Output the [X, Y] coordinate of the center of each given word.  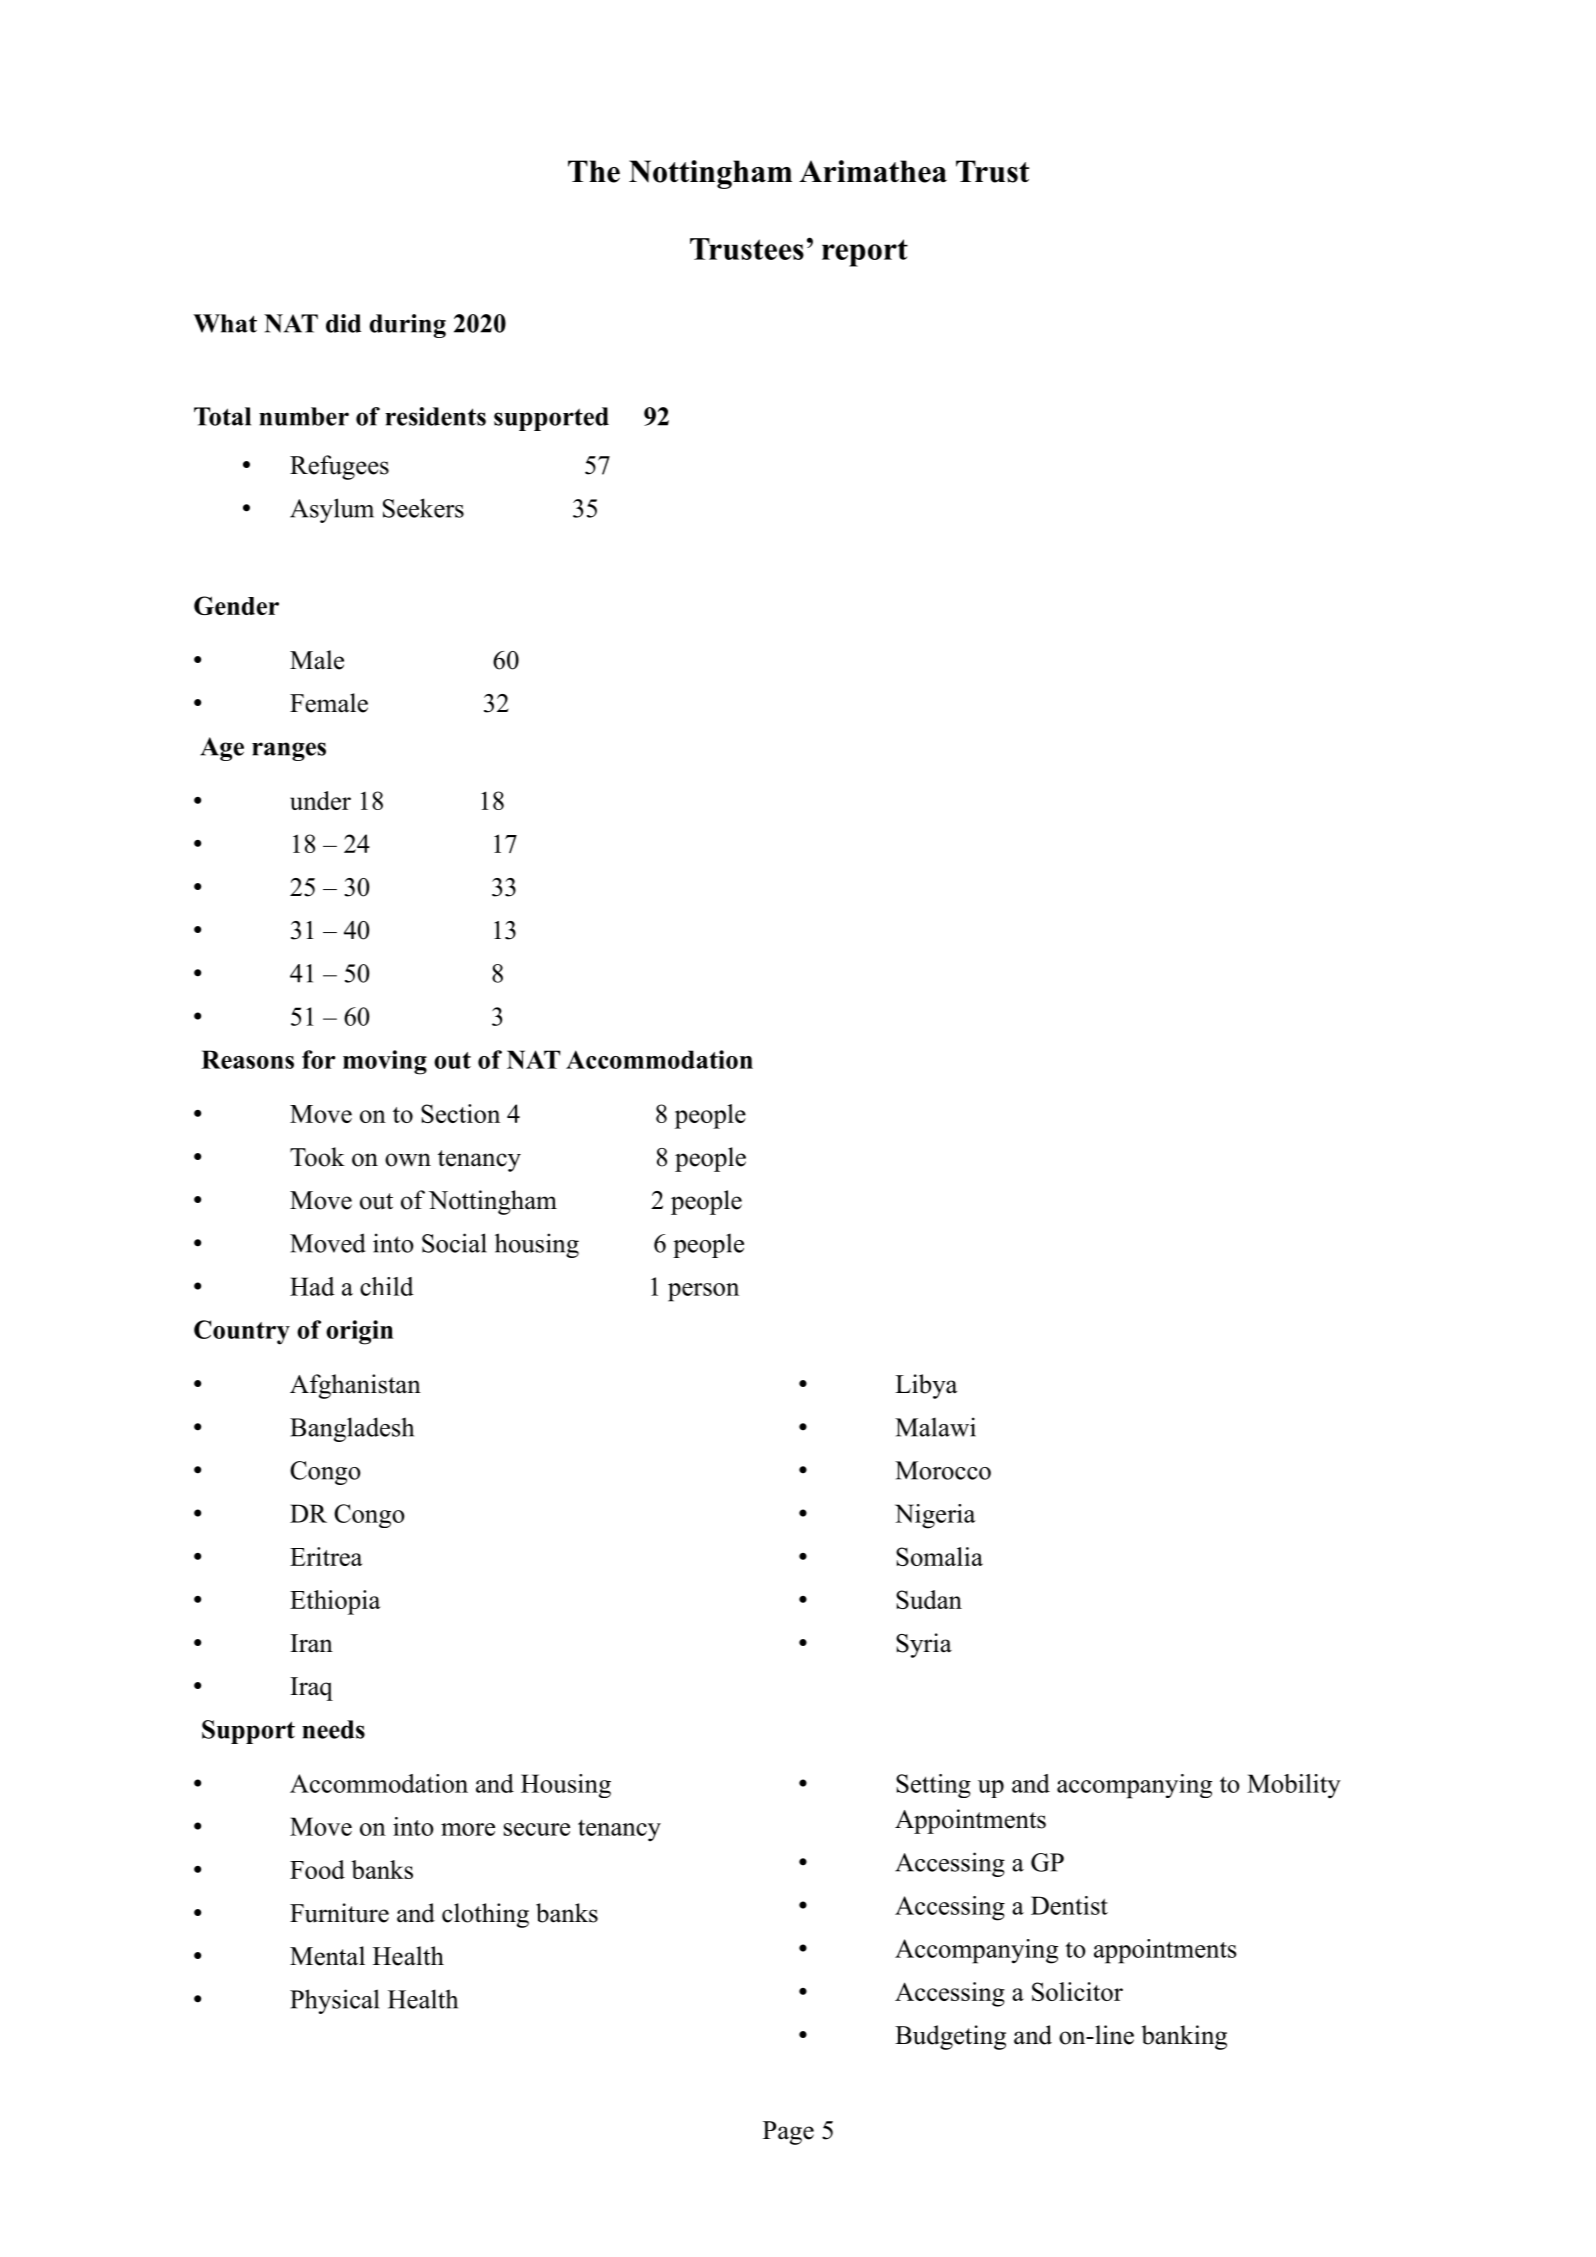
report [865, 253]
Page [788, 2133]
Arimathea [873, 171]
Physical [334, 2001]
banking [1184, 2037]
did [343, 323]
